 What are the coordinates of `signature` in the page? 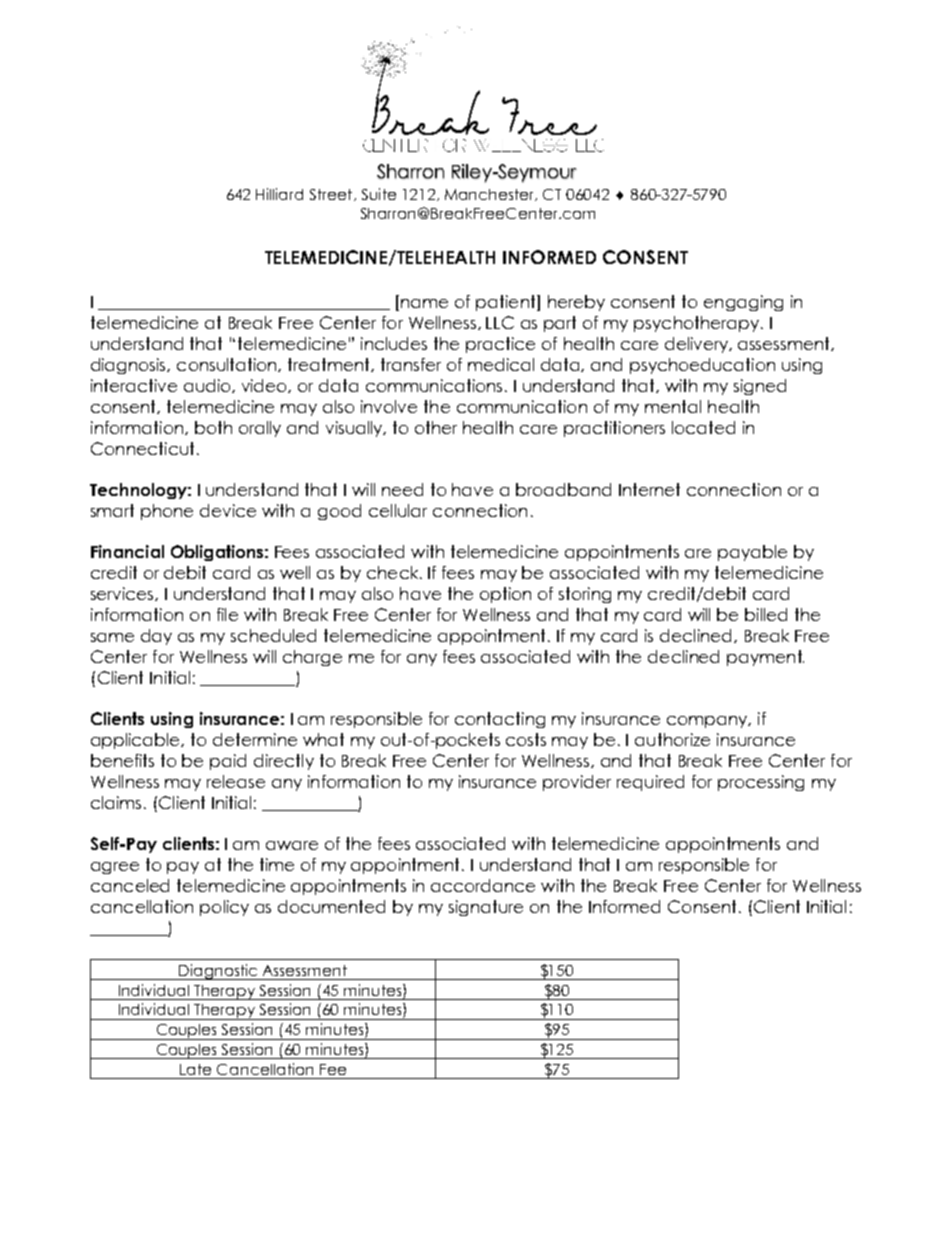 It's located at (486, 908).
